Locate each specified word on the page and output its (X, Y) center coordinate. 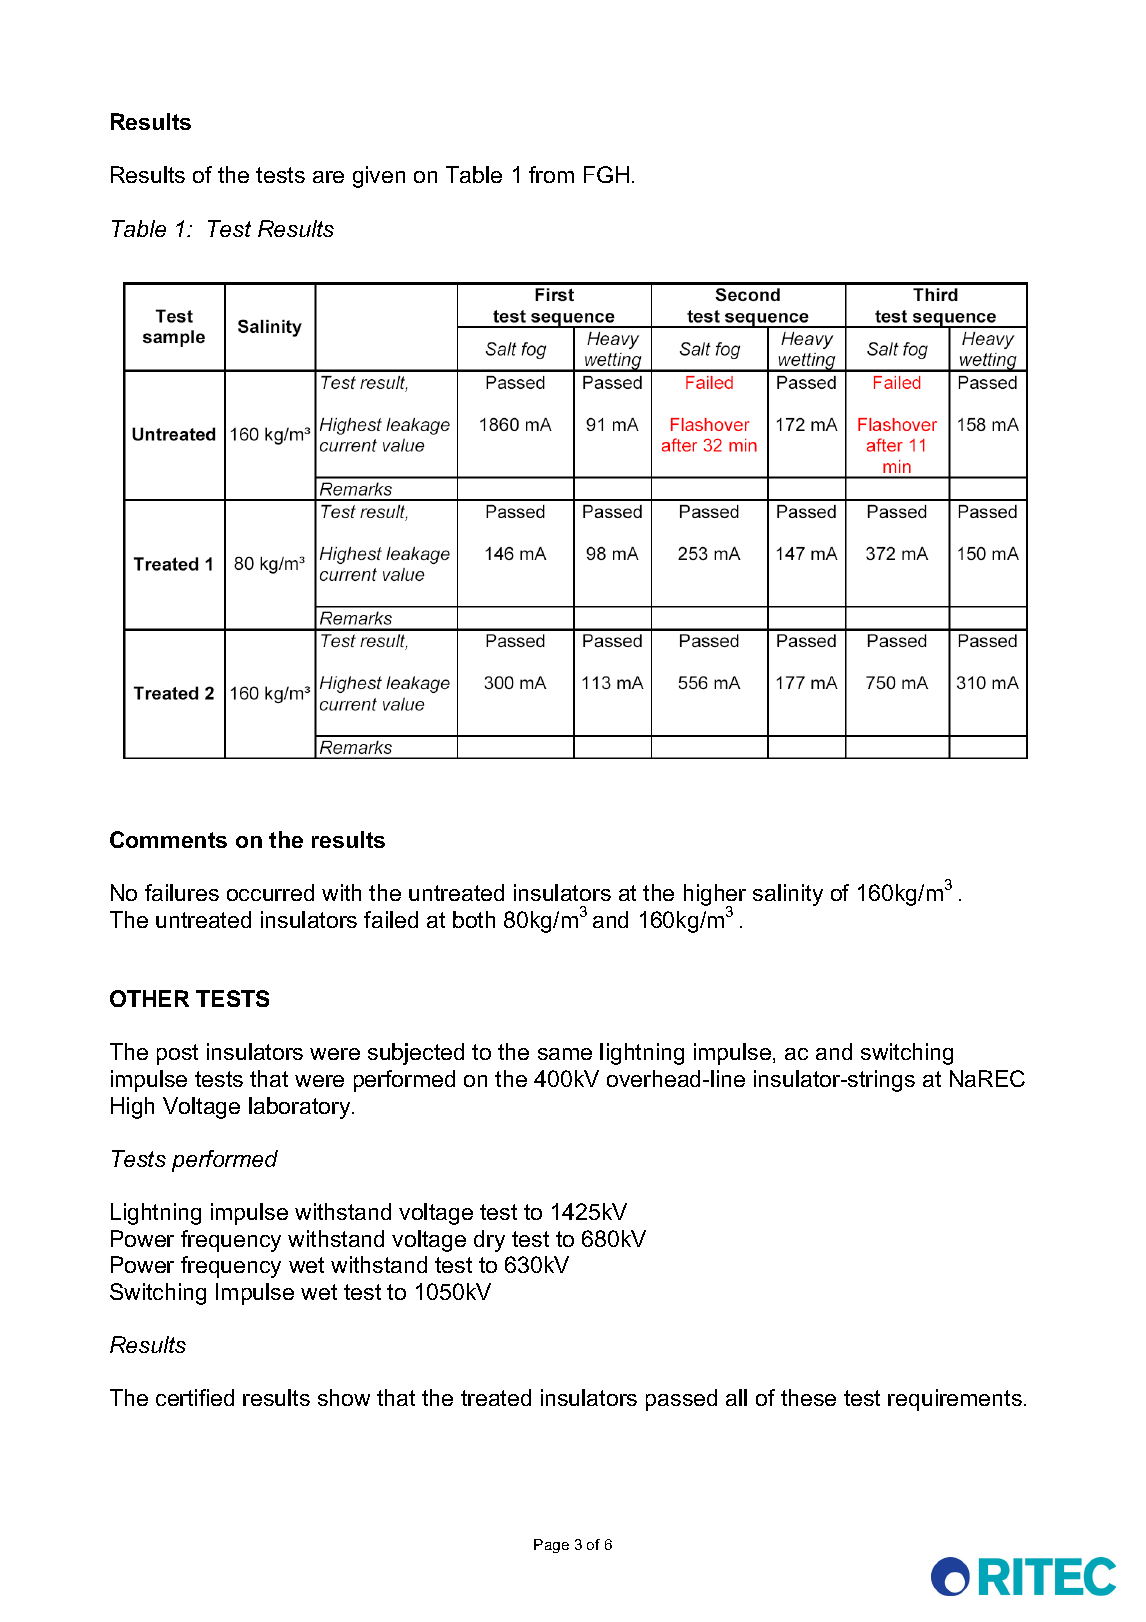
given (379, 177)
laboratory (301, 1108)
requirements (955, 1400)
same (565, 1054)
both (474, 919)
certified (195, 1397)
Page (551, 1546)
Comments (168, 839)
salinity (788, 895)
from (551, 174)
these (808, 1397)
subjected (416, 1054)
